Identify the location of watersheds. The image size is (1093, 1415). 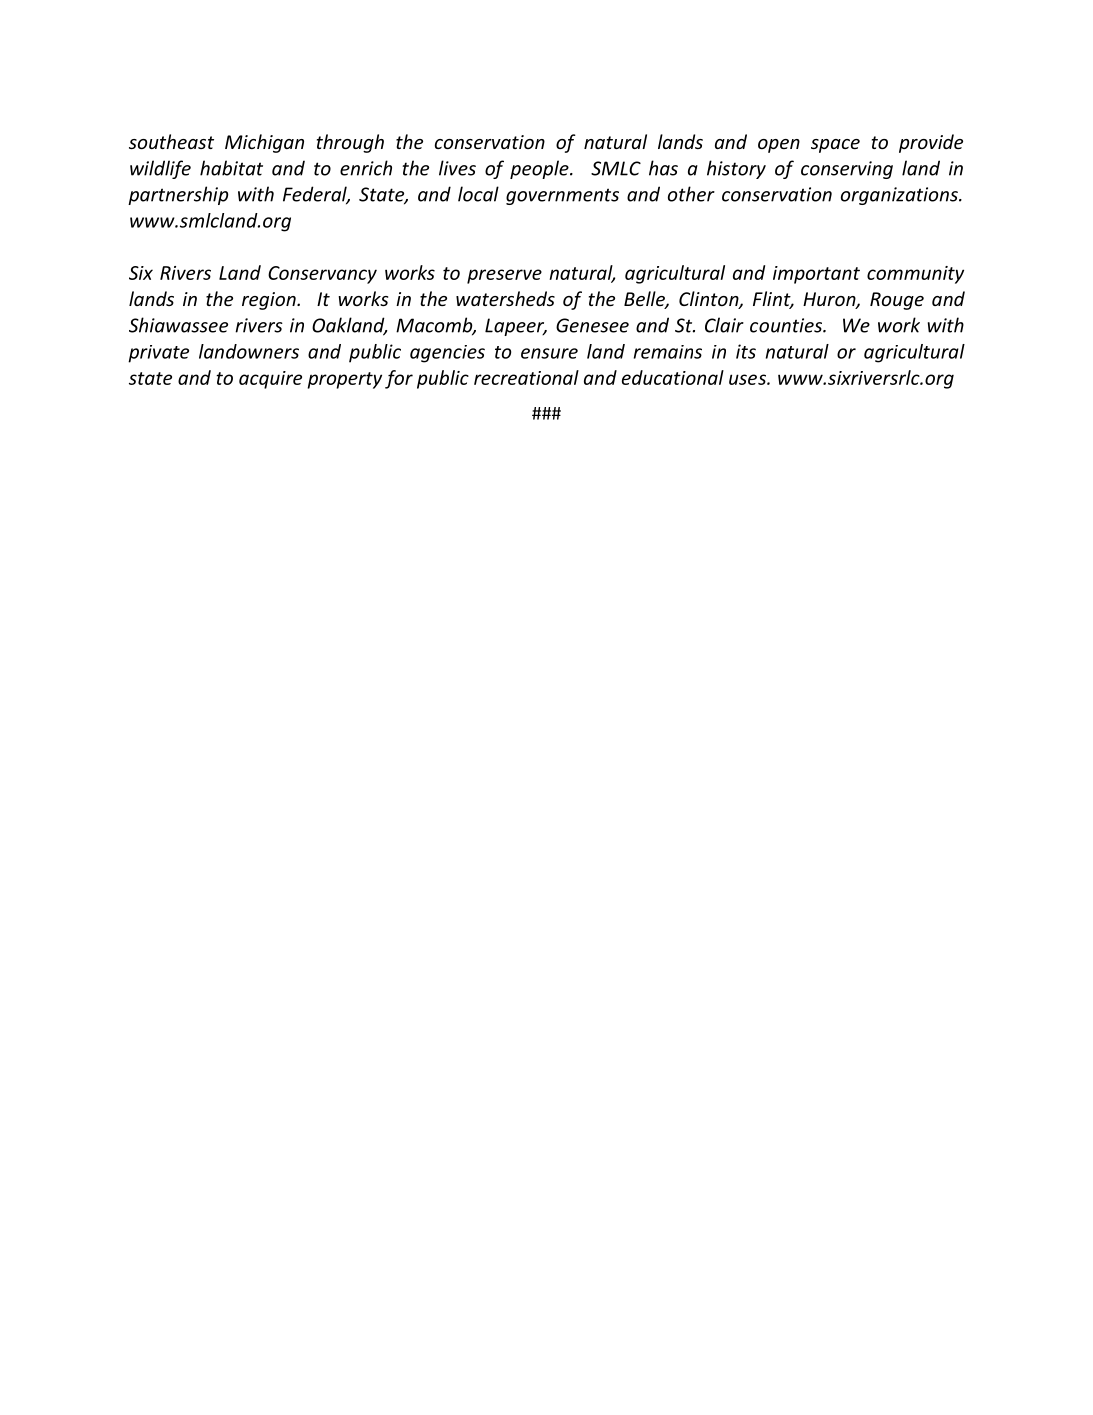
(505, 298).
